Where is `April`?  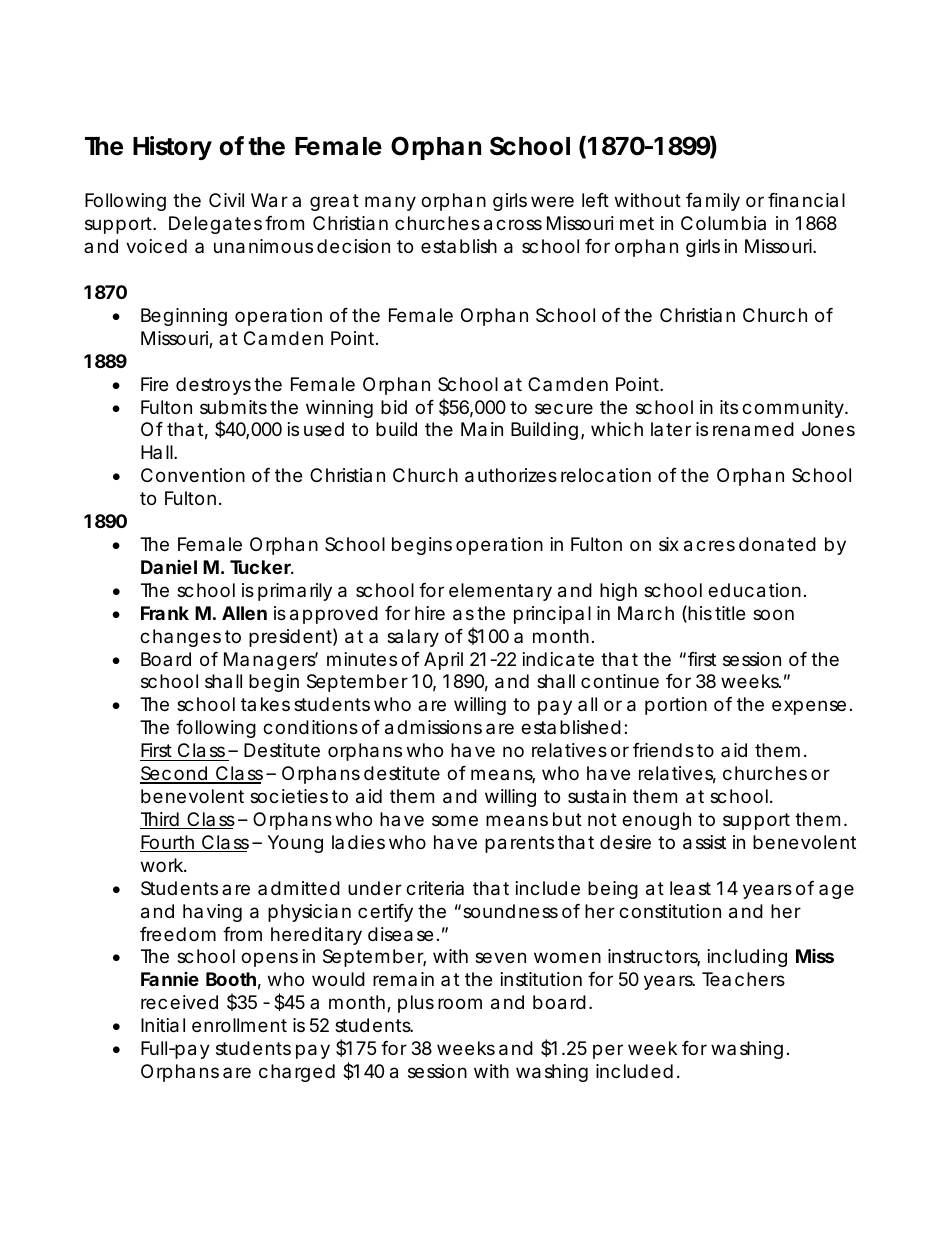
April is located at coordinates (443, 661).
